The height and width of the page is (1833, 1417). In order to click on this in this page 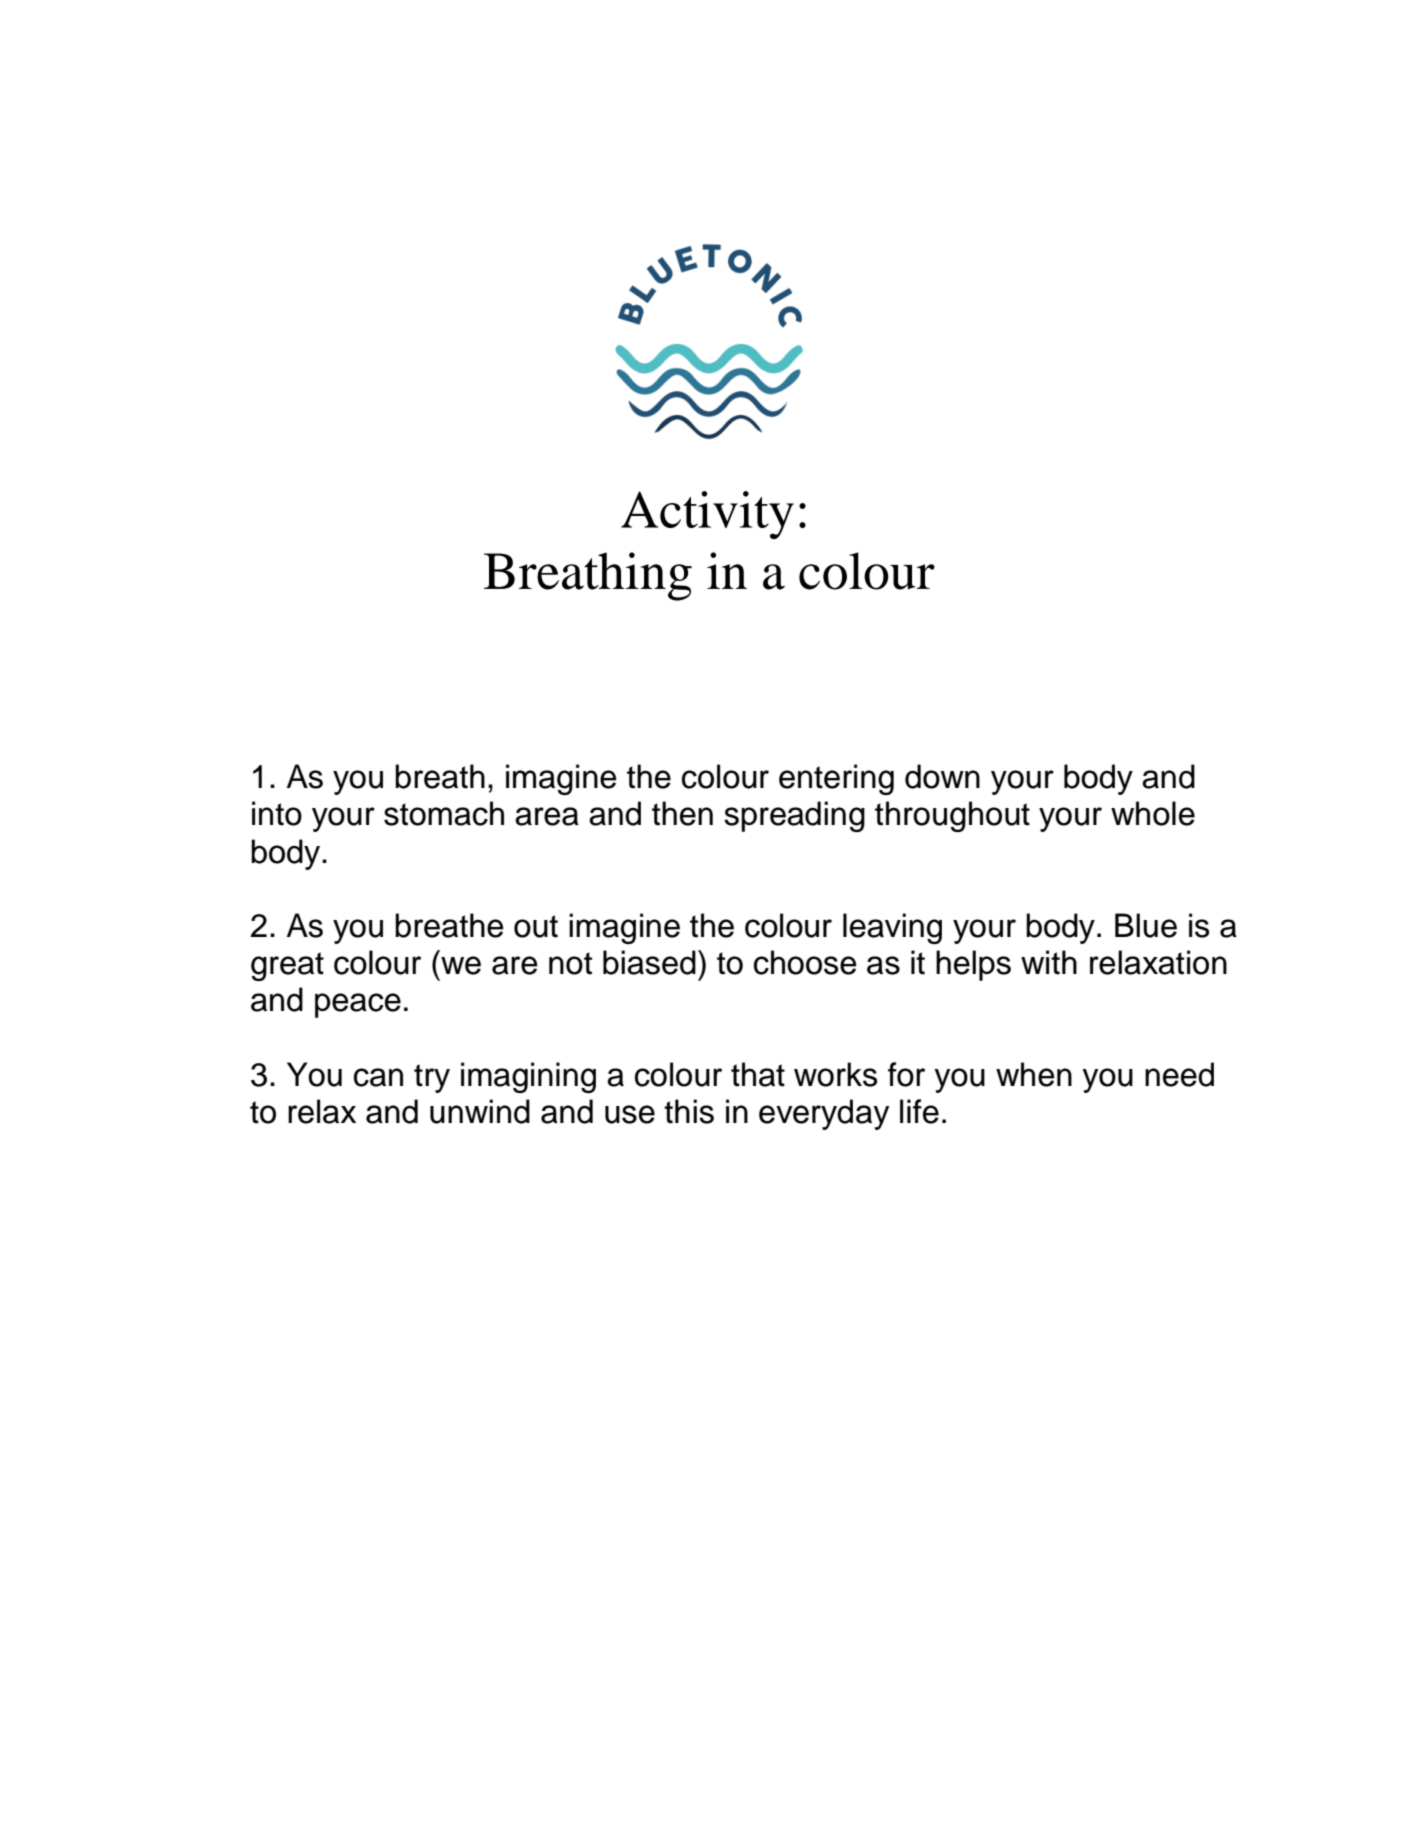, I will do `click(689, 1111)`.
